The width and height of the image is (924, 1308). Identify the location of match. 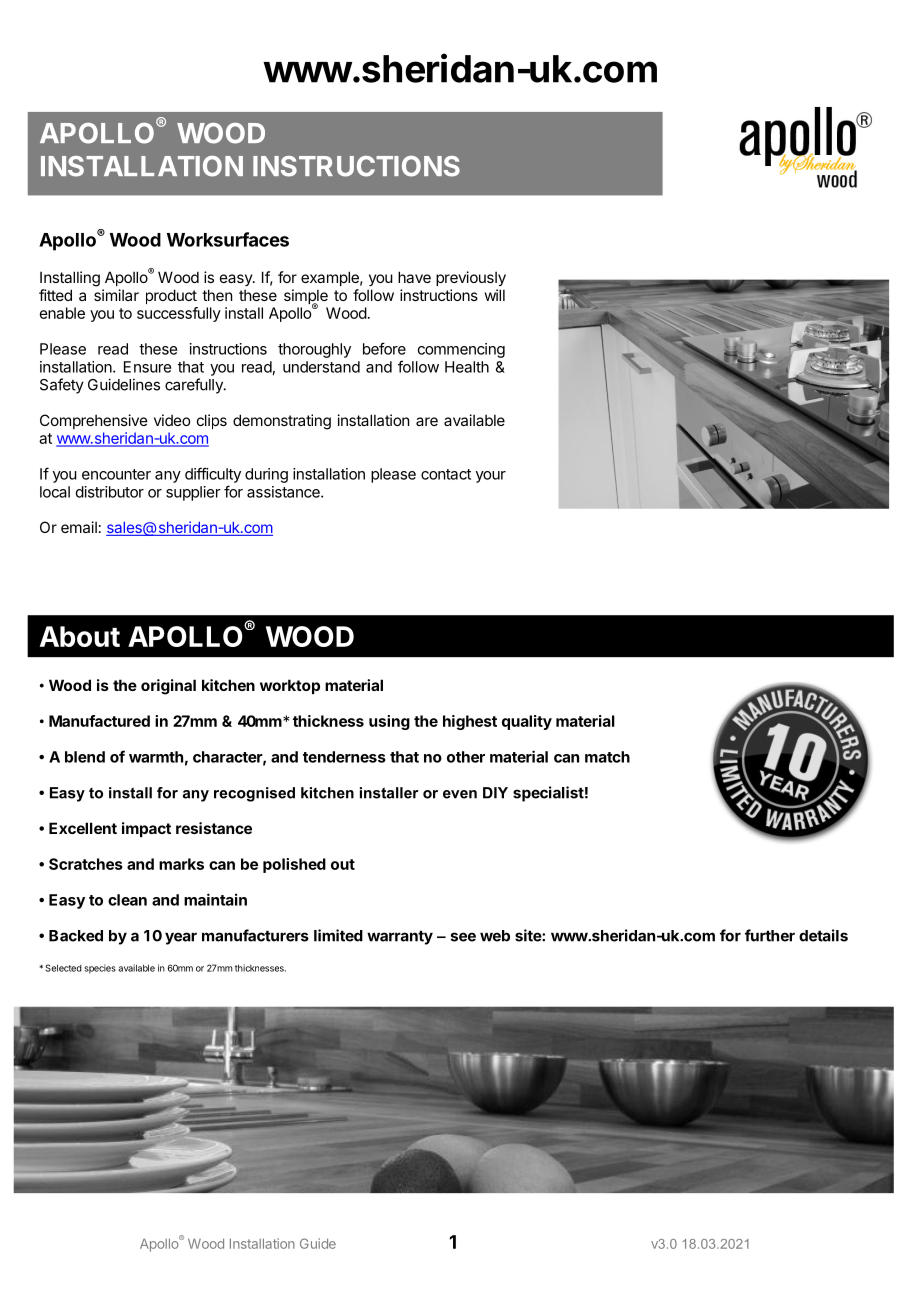
(607, 757).
